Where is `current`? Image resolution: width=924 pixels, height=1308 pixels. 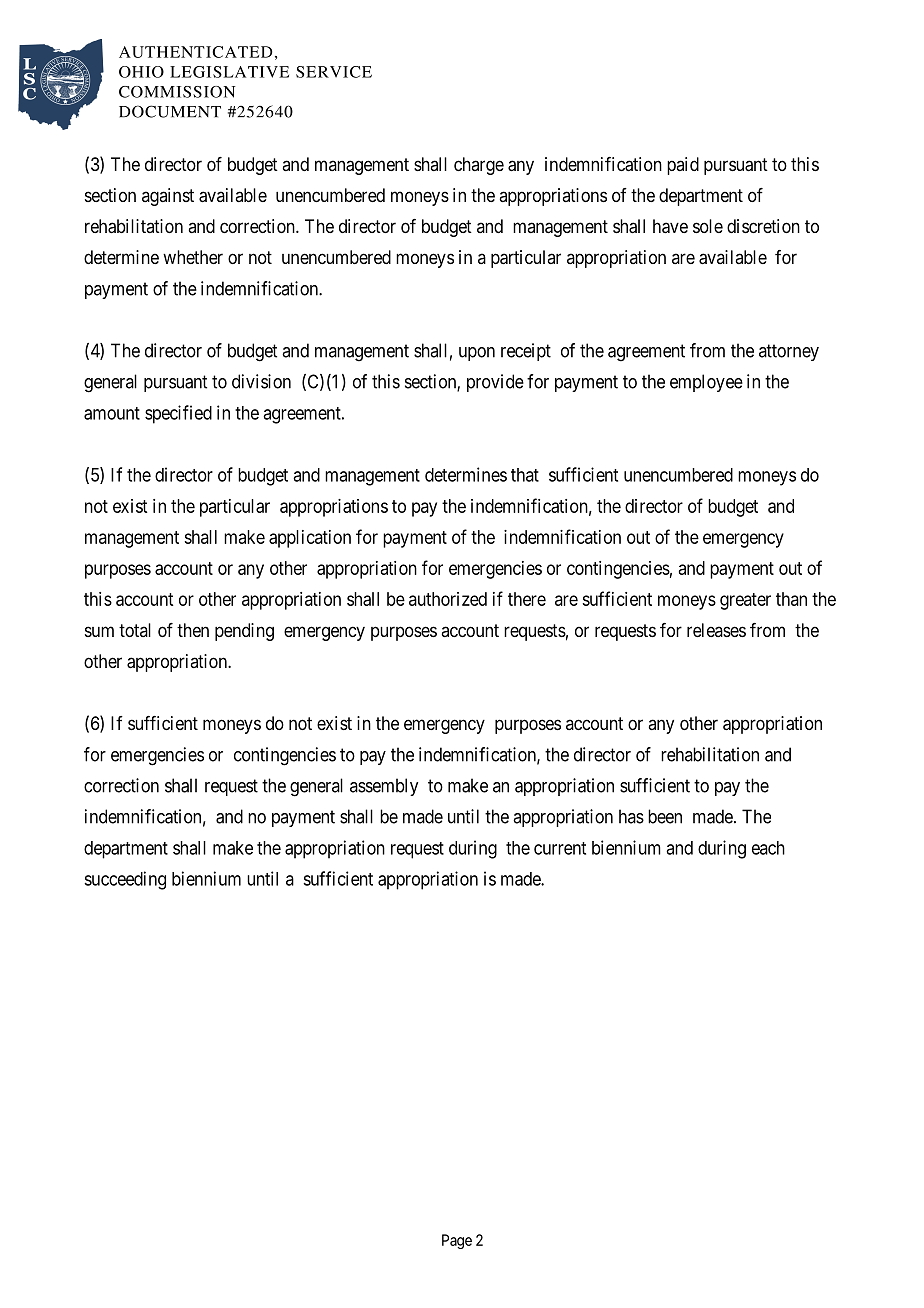
current is located at coordinates (560, 848).
